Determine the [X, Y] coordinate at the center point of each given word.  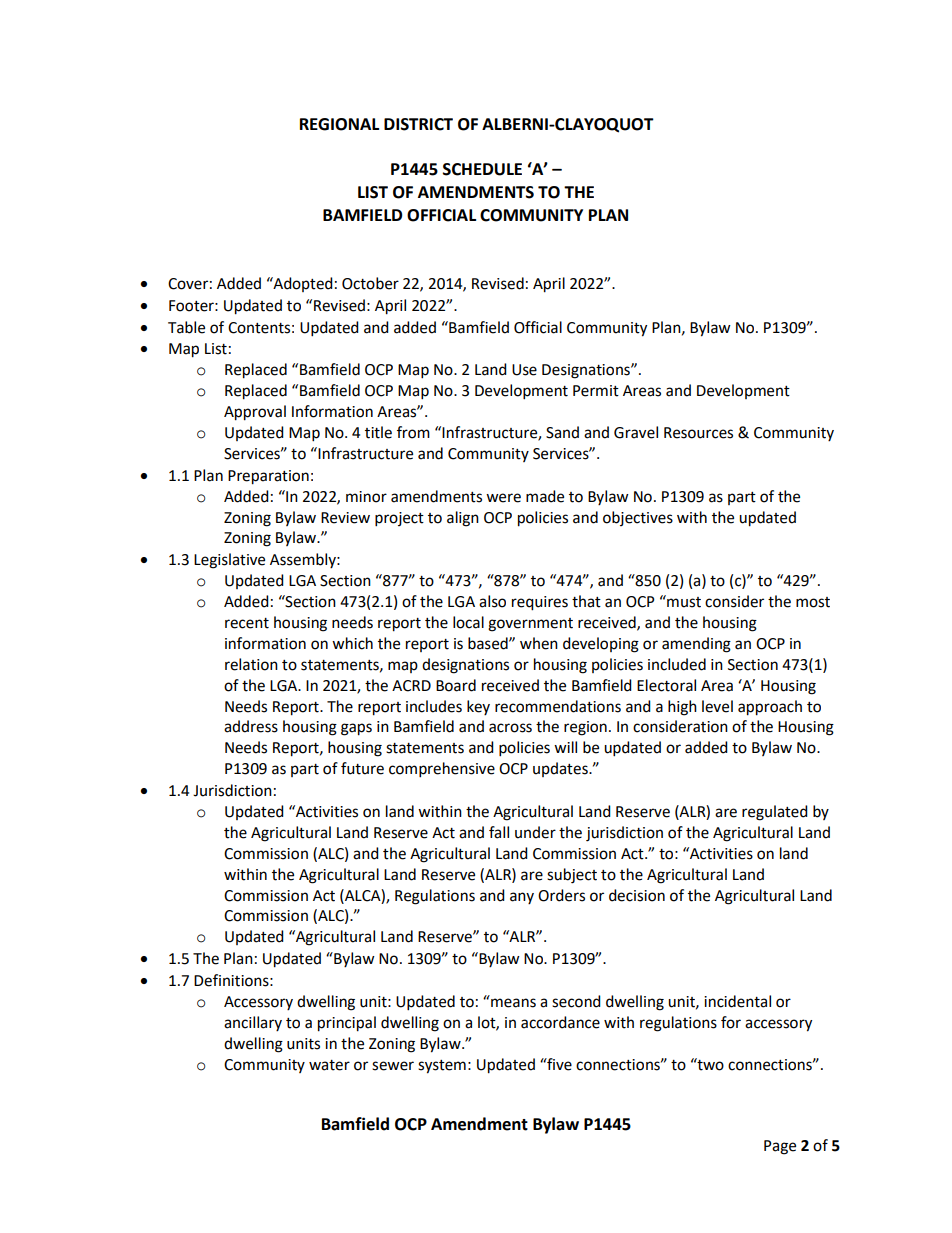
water [329, 1065]
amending [696, 645]
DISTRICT [418, 124]
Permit [596, 391]
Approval [255, 413]
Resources [698, 433]
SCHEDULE [482, 169]
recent [247, 623]
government [530, 625]
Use [524, 370]
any [522, 898]
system [442, 1067]
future [362, 768]
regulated [775, 813]
